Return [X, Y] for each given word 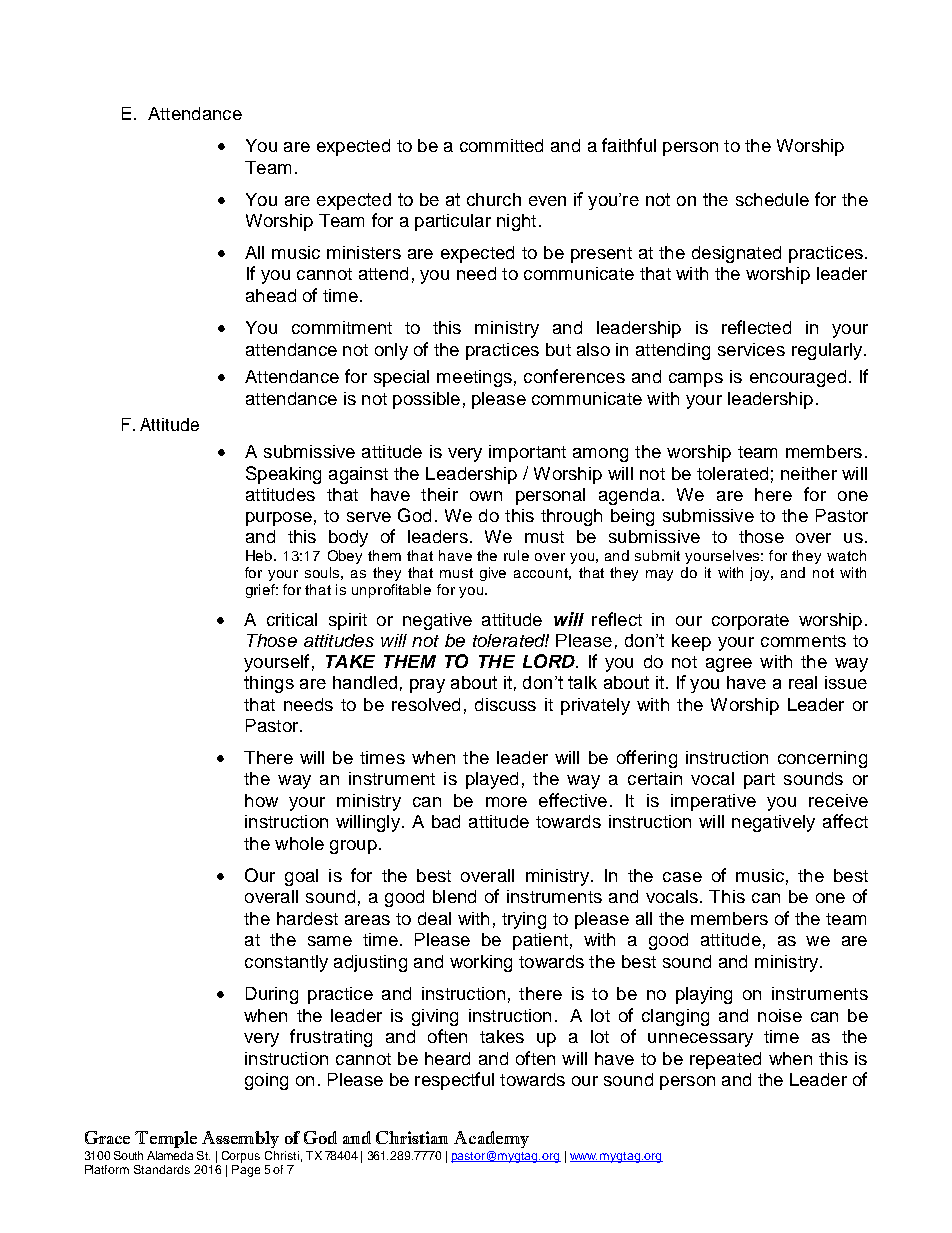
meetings [474, 378]
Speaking [283, 475]
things [269, 684]
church [494, 199]
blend [454, 896]
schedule [772, 199]
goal [301, 877]
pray [427, 686]
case [682, 877]
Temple [166, 1139]
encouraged [798, 378]
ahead [271, 295]
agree [729, 665]
